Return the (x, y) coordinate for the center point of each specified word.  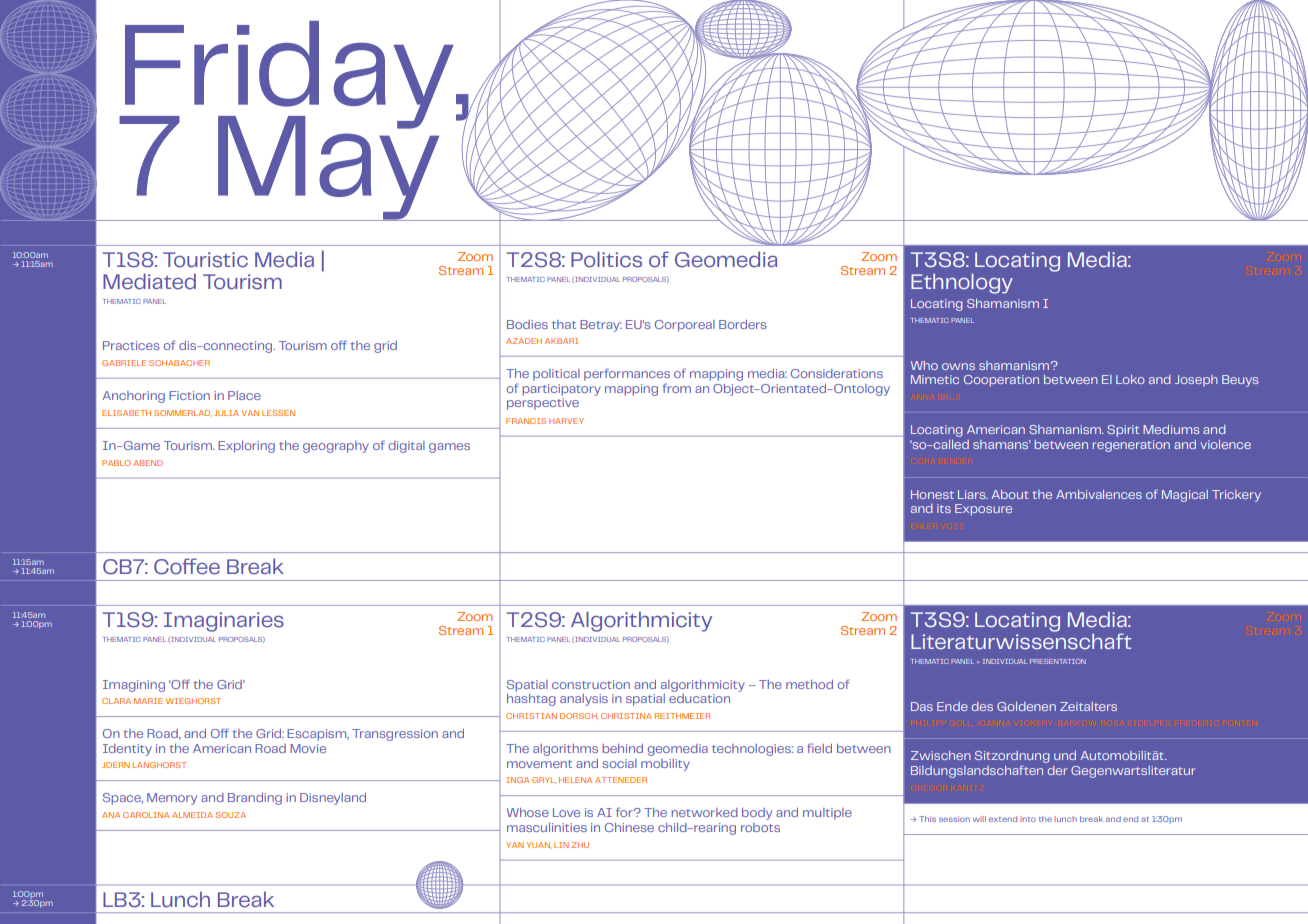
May (329, 167)
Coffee (187, 566)
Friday (288, 76)
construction (591, 684)
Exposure (983, 510)
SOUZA (230, 815)
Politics (606, 259)
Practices (131, 345)
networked (705, 812)
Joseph (1196, 381)
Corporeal (685, 326)
